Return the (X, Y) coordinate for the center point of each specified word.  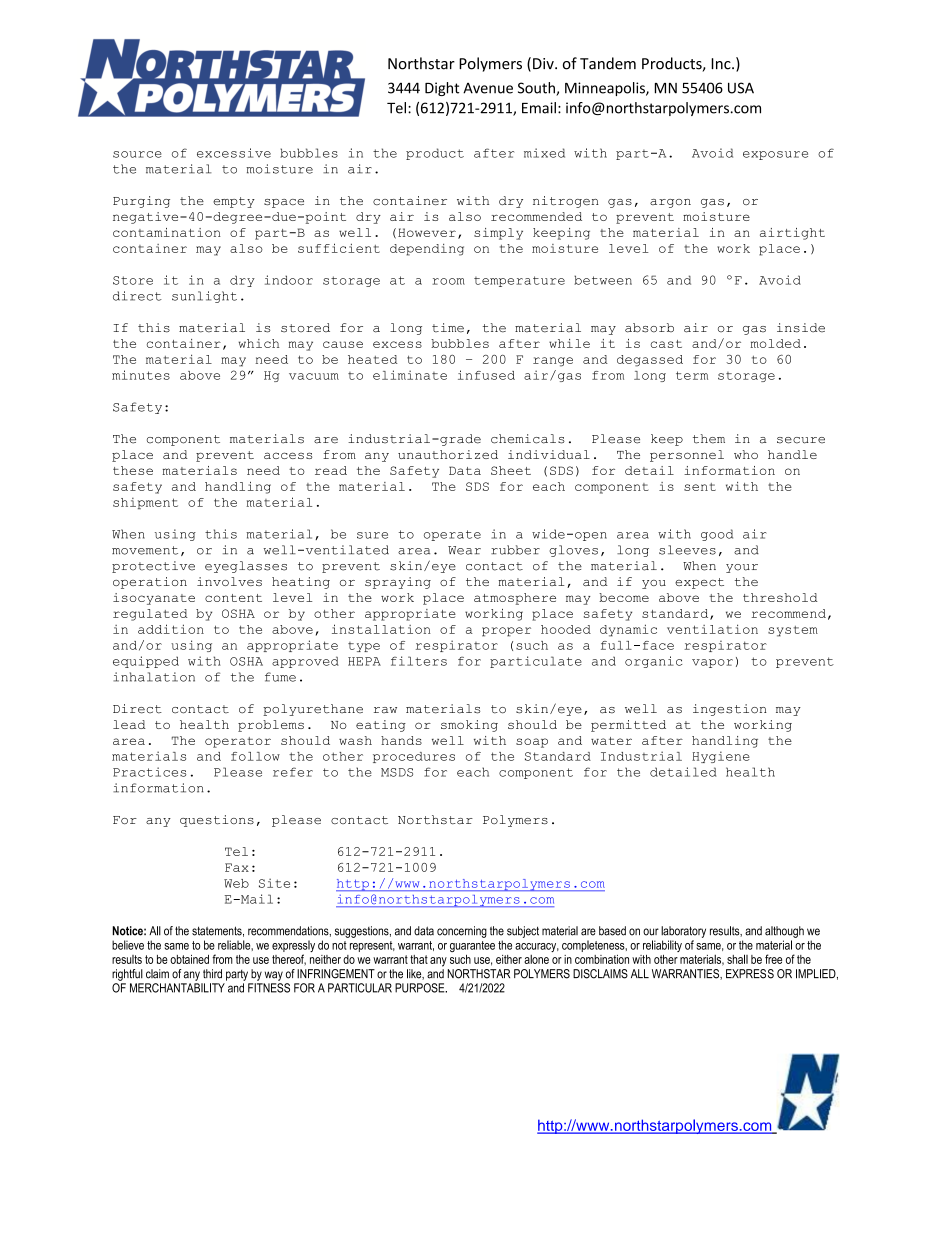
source (137, 154)
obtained (189, 959)
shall (737, 959)
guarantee (472, 946)
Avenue (488, 88)
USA (741, 88)
